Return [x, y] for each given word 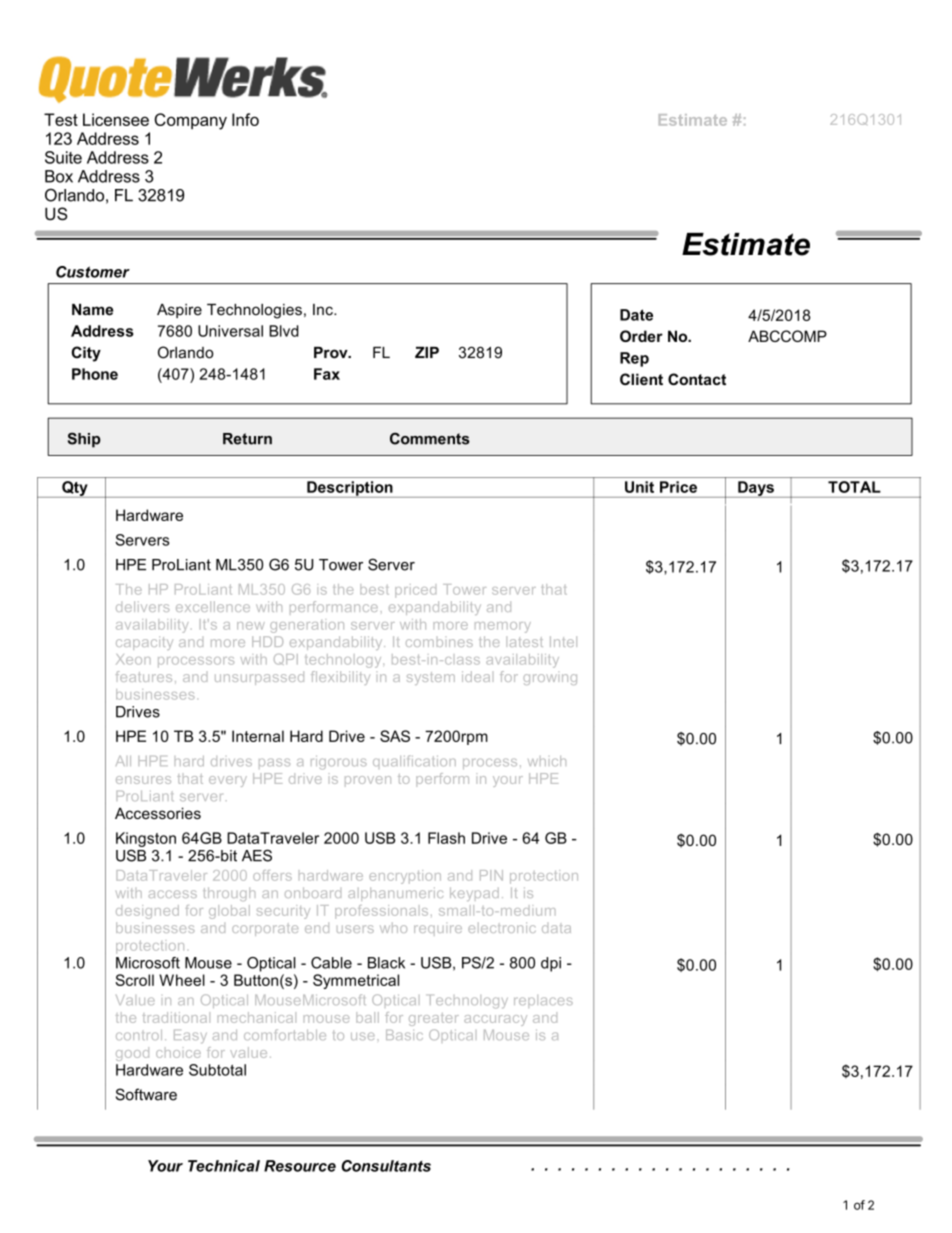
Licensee [116, 119]
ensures [143, 780]
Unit [639, 487]
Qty [75, 489]
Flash [446, 838]
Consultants [386, 1166]
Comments [430, 438]
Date [636, 315]
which [547, 761]
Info [245, 119]
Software [146, 1094]
